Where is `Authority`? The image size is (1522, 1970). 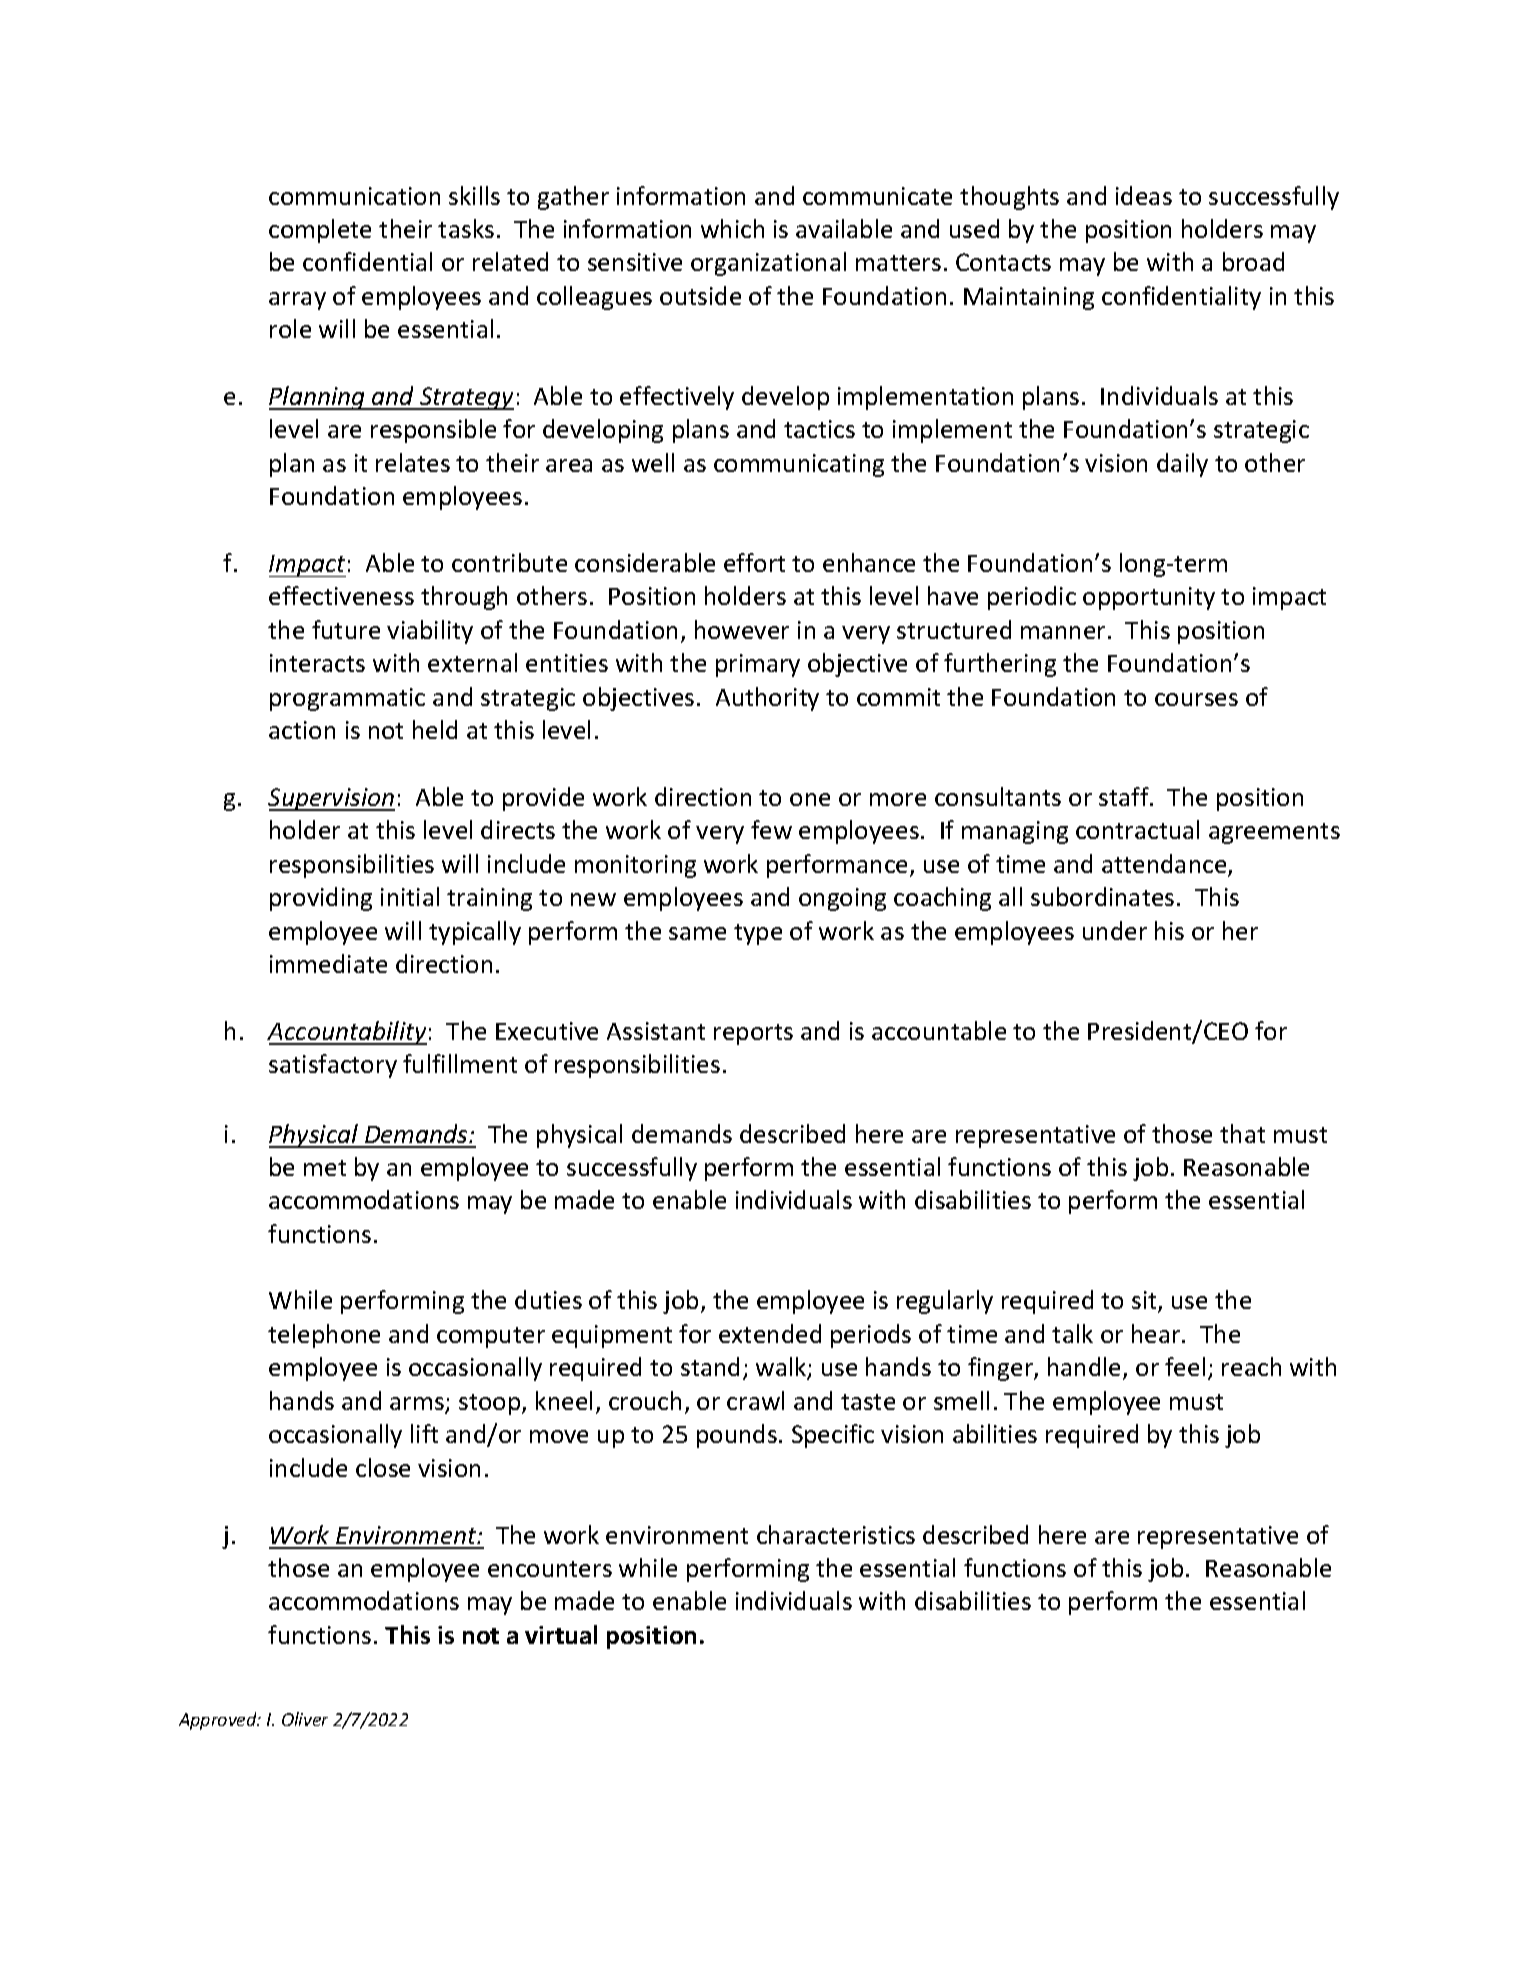
Authority is located at coordinates (767, 699).
